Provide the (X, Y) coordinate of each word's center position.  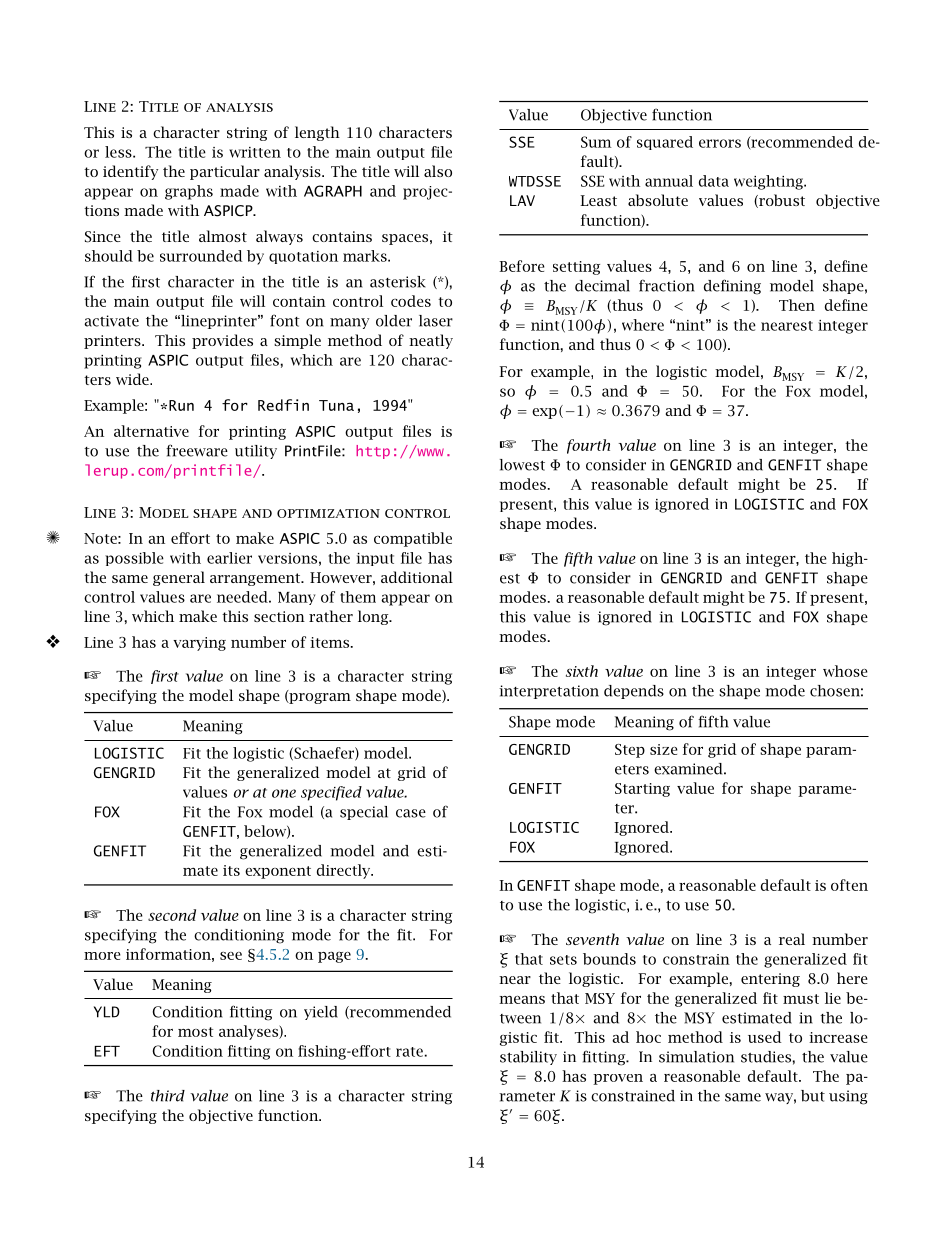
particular (225, 172)
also (438, 171)
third (168, 1096)
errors (720, 143)
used (765, 1037)
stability (528, 1058)
